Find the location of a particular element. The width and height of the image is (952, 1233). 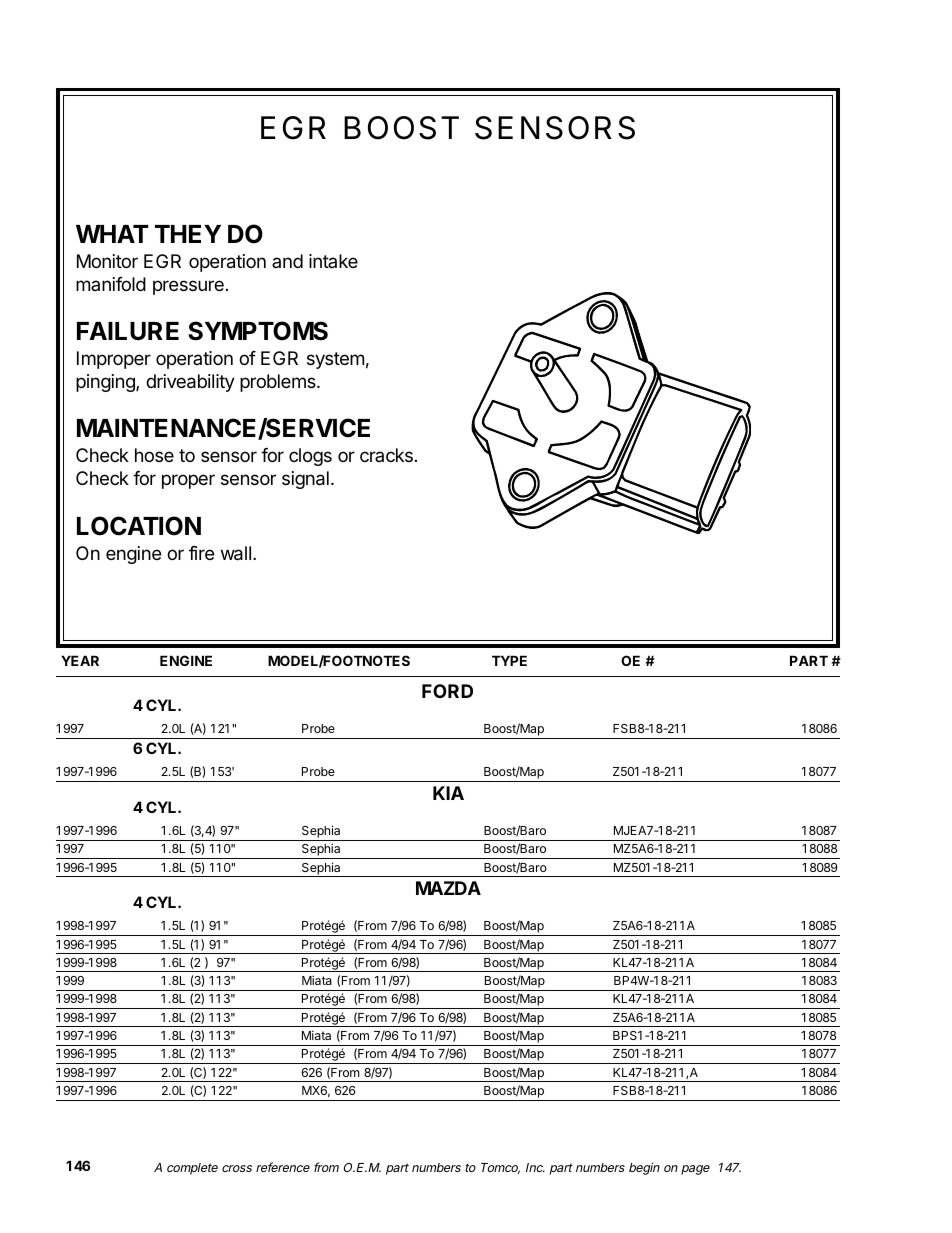

intake is located at coordinates (333, 261).
